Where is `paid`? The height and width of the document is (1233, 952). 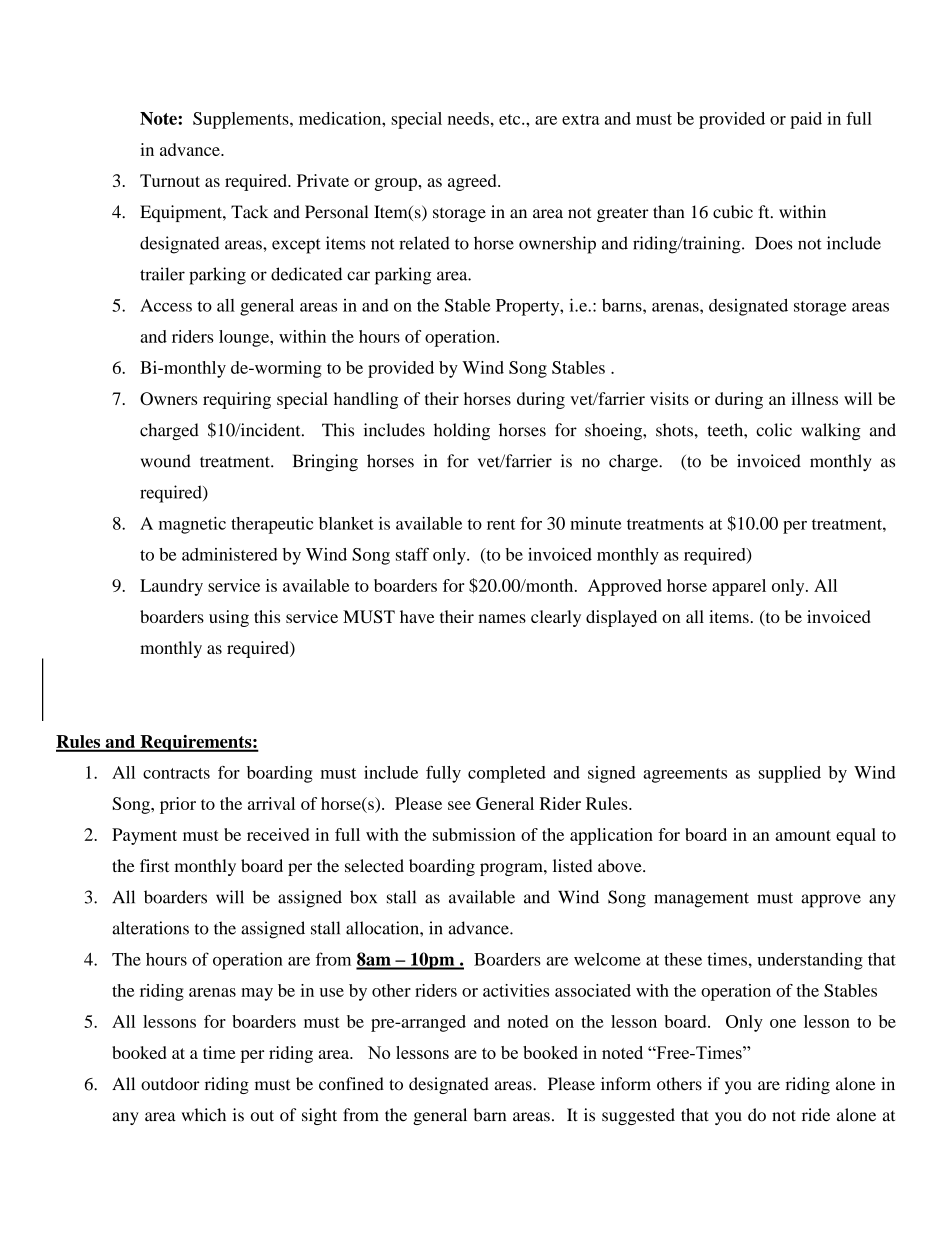 paid is located at coordinates (806, 120).
